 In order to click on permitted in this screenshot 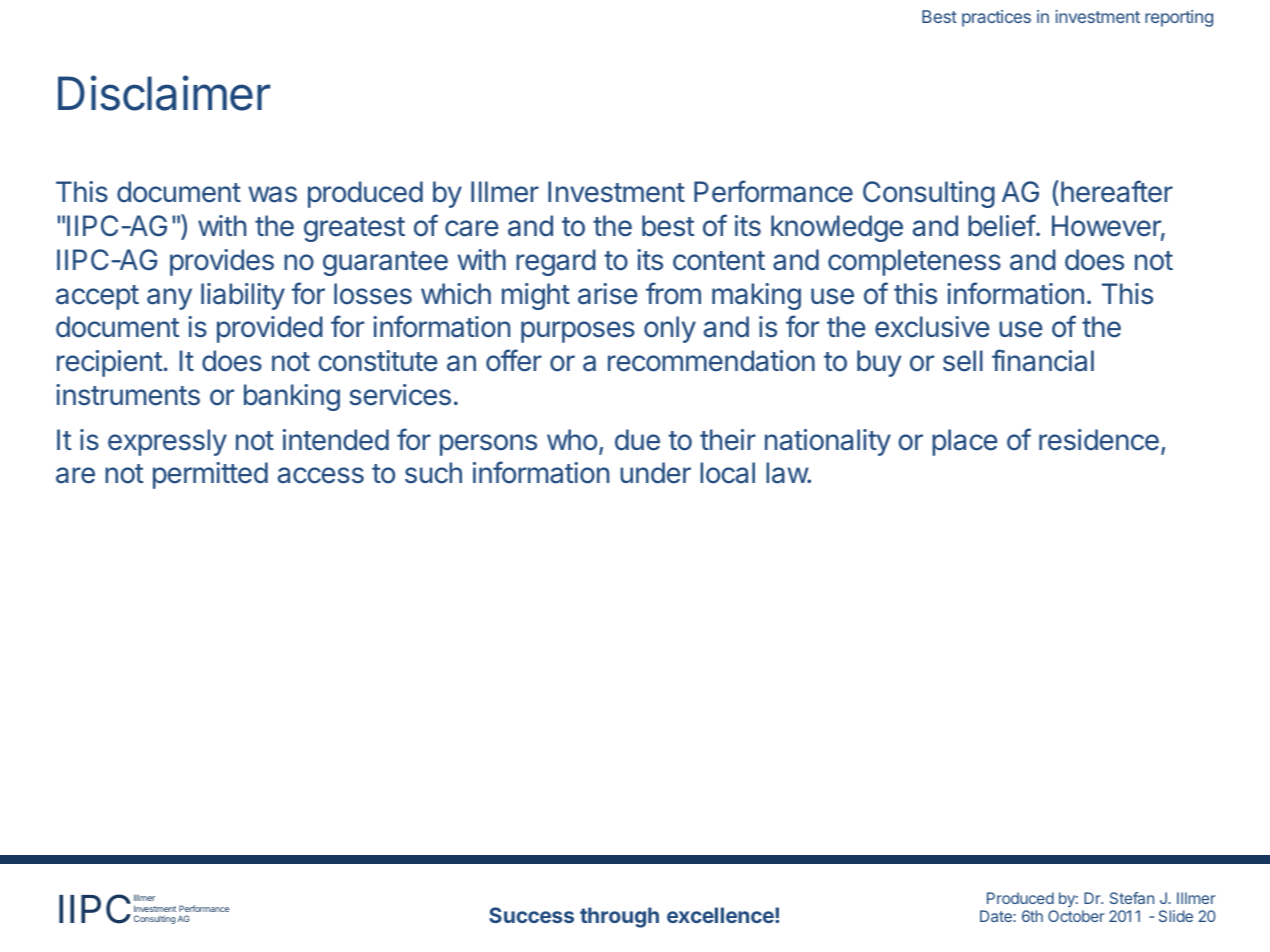, I will do `click(210, 475)`.
